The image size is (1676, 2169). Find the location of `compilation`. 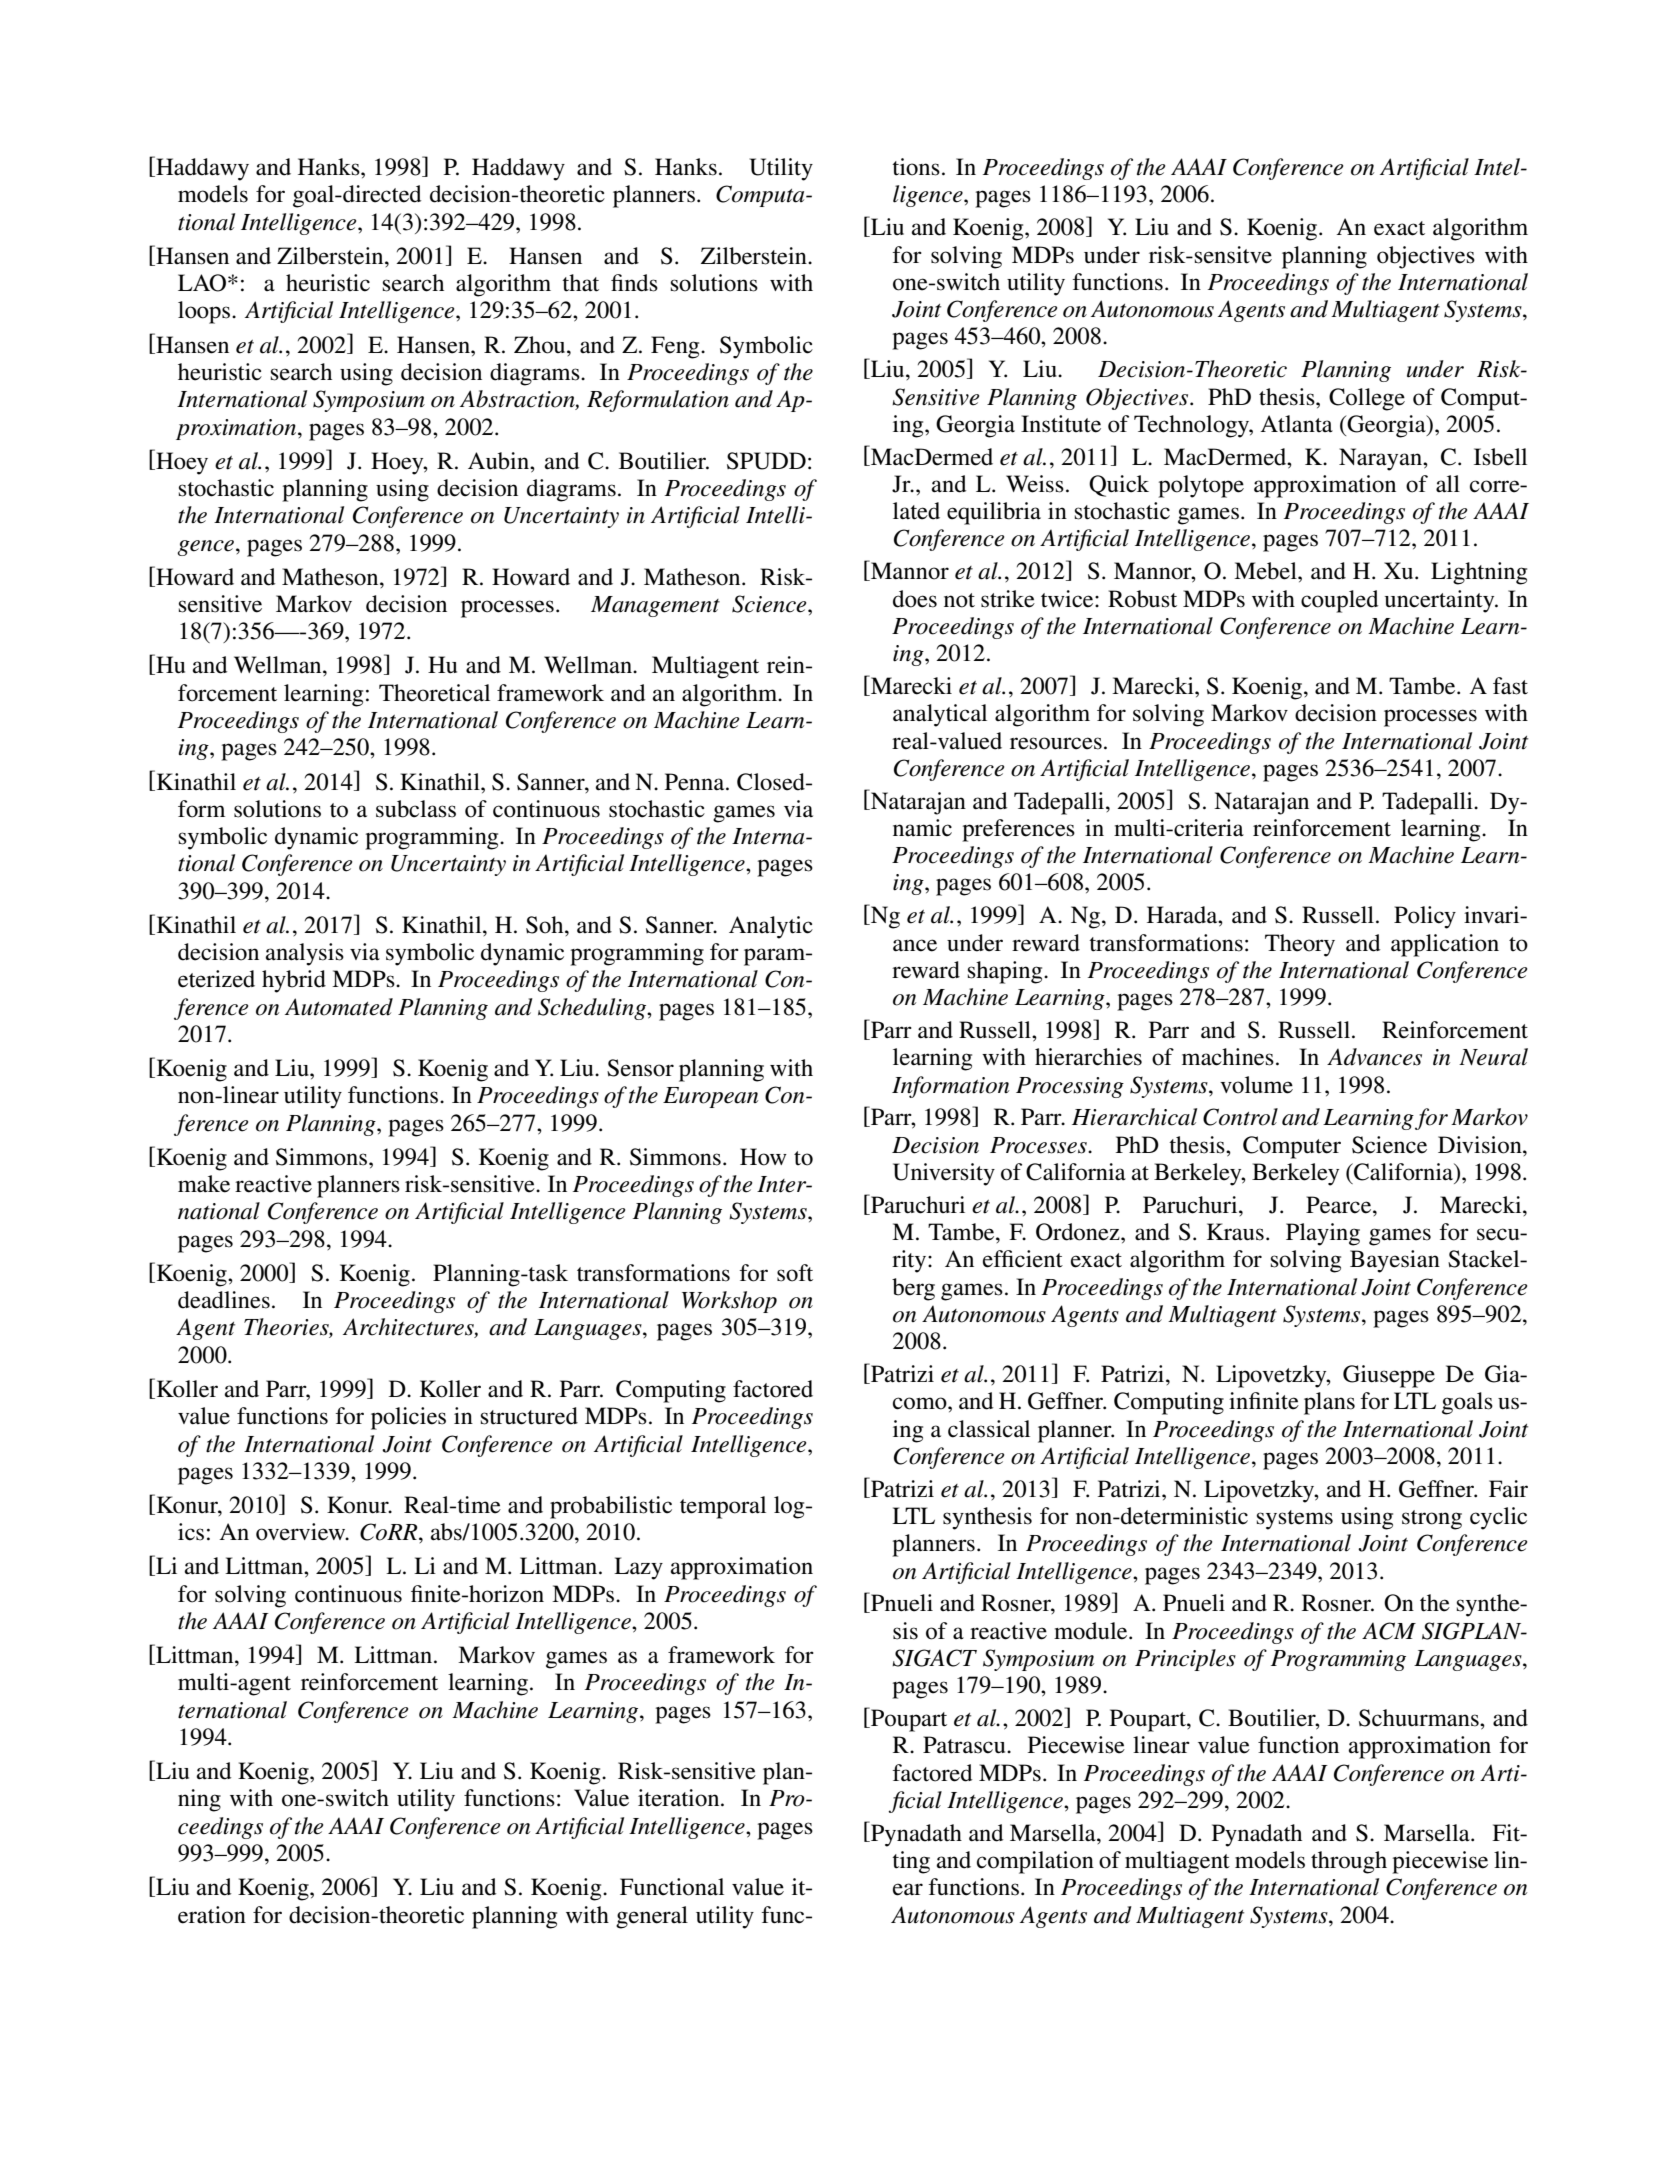

compilation is located at coordinates (1035, 1862).
